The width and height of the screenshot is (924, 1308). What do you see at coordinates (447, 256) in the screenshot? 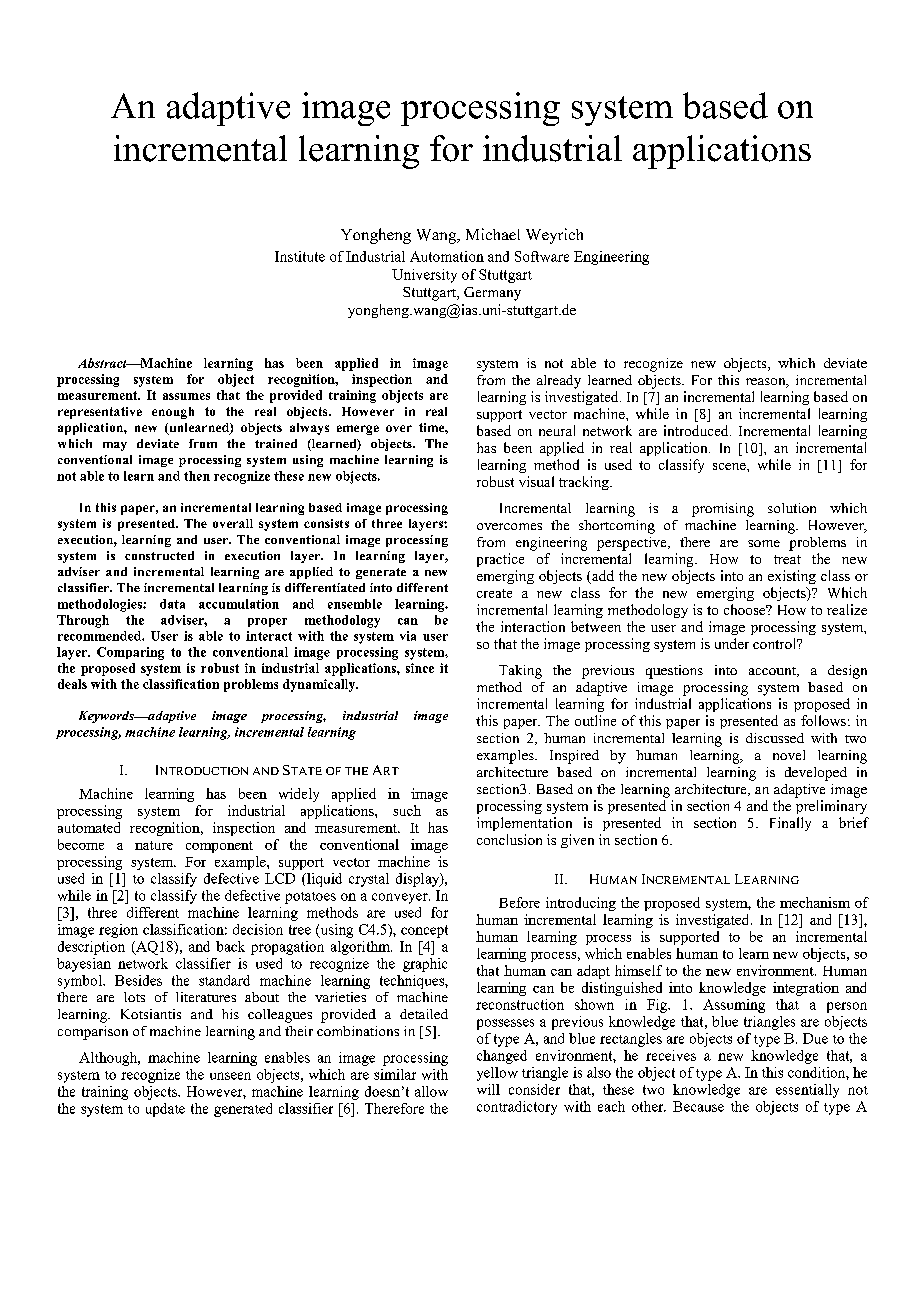
I see `Automation` at bounding box center [447, 256].
